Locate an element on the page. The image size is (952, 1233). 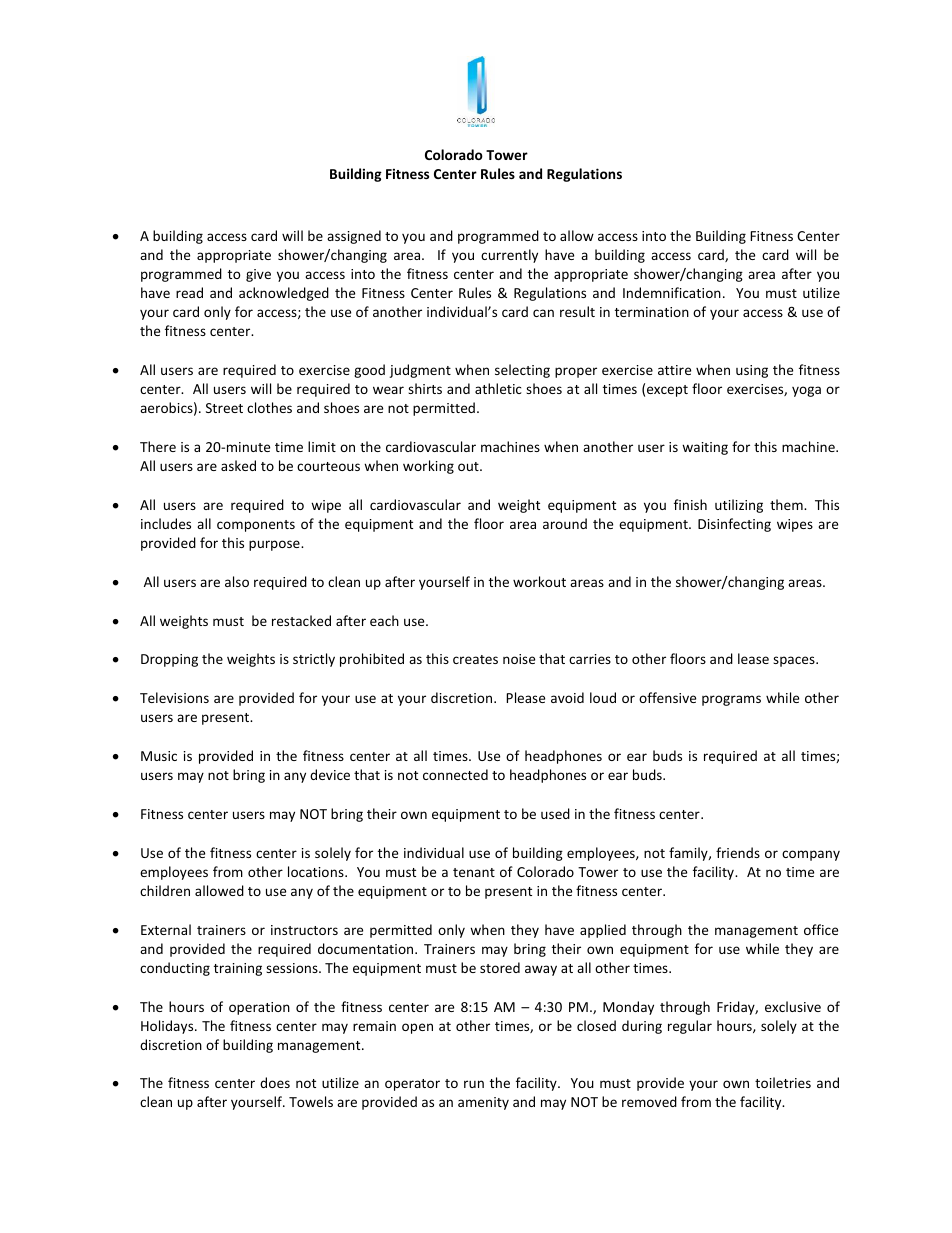
connected is located at coordinates (455, 774).
